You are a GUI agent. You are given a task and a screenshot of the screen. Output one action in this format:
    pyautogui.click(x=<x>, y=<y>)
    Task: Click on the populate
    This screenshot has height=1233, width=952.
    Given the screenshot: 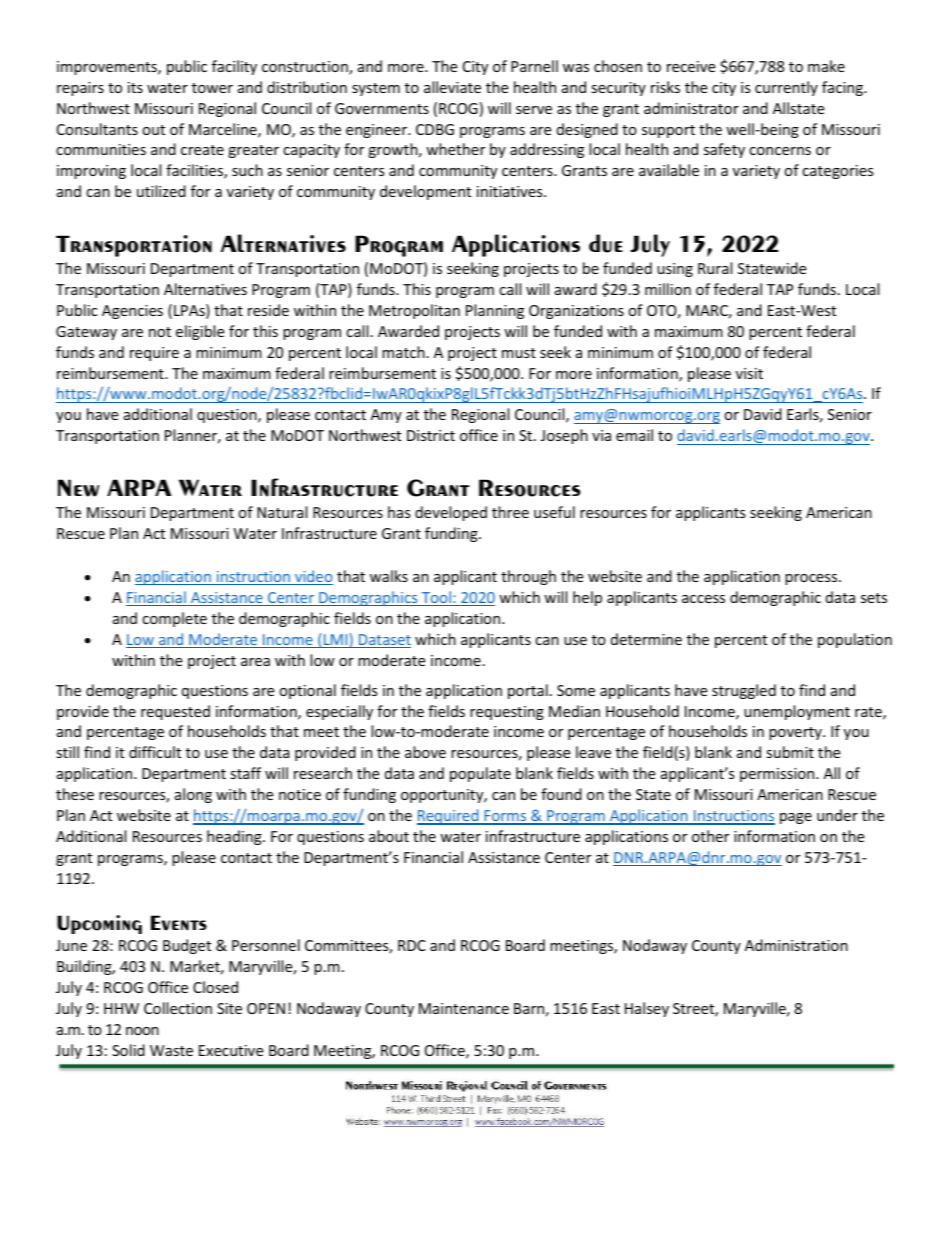 What is the action you would take?
    pyautogui.click(x=480, y=774)
